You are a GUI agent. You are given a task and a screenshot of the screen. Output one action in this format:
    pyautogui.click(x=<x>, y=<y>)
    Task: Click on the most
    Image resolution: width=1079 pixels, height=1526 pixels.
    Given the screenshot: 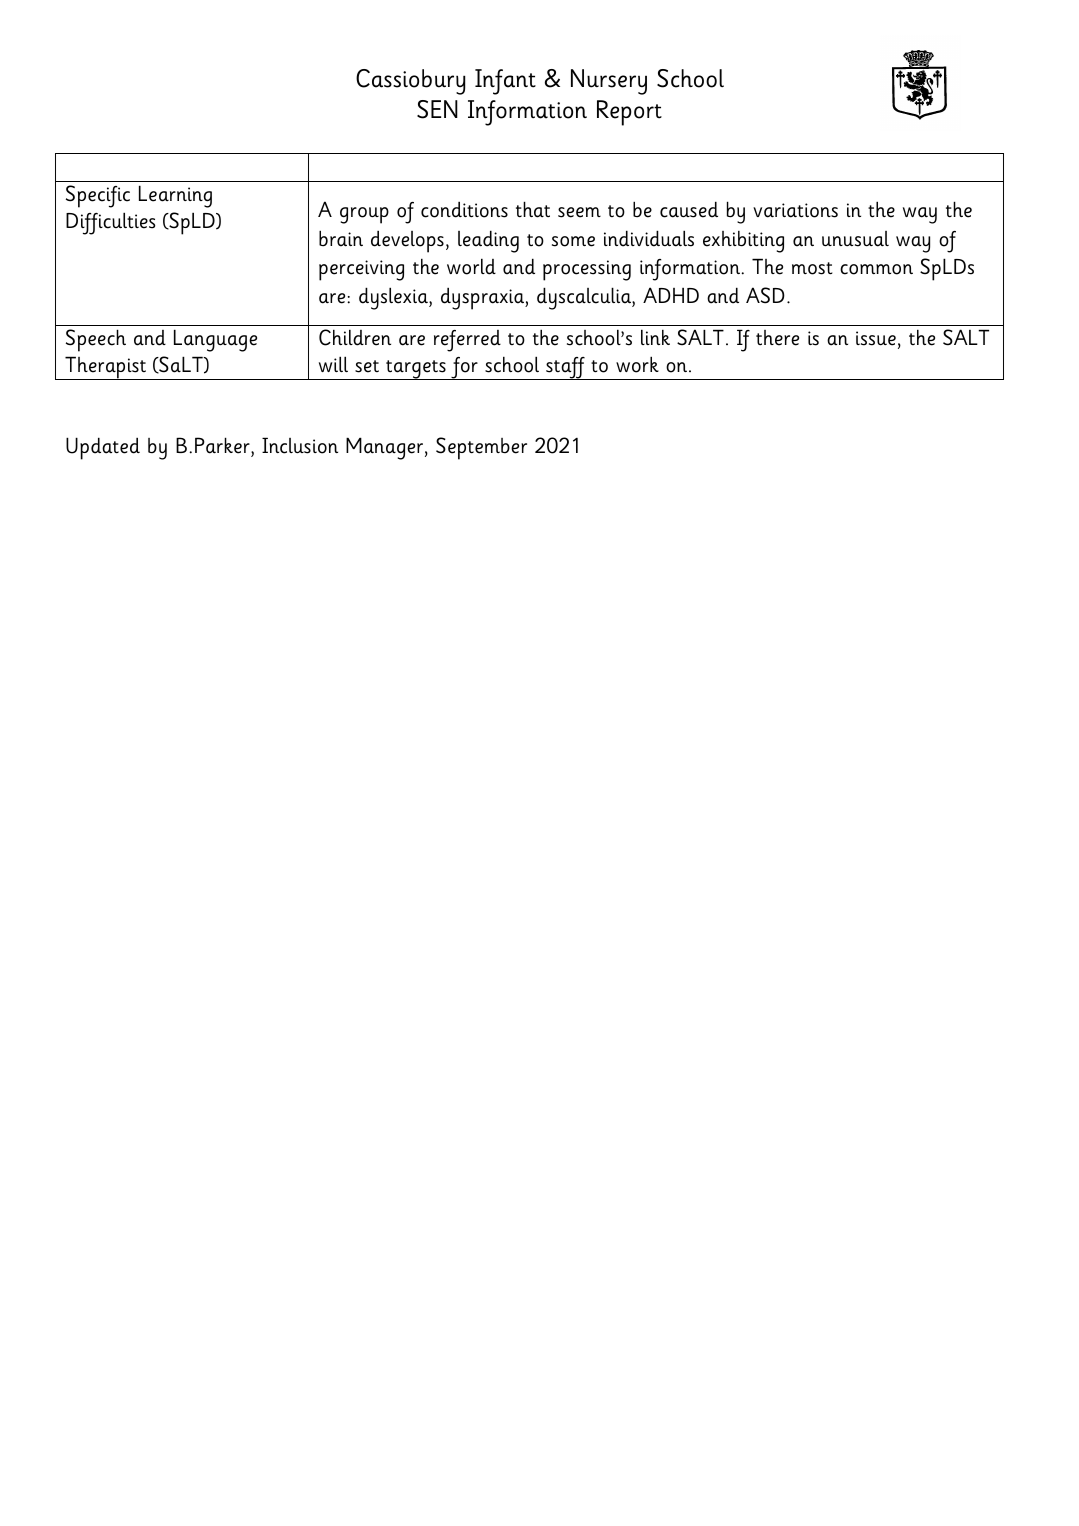 What is the action you would take?
    pyautogui.click(x=812, y=268)
